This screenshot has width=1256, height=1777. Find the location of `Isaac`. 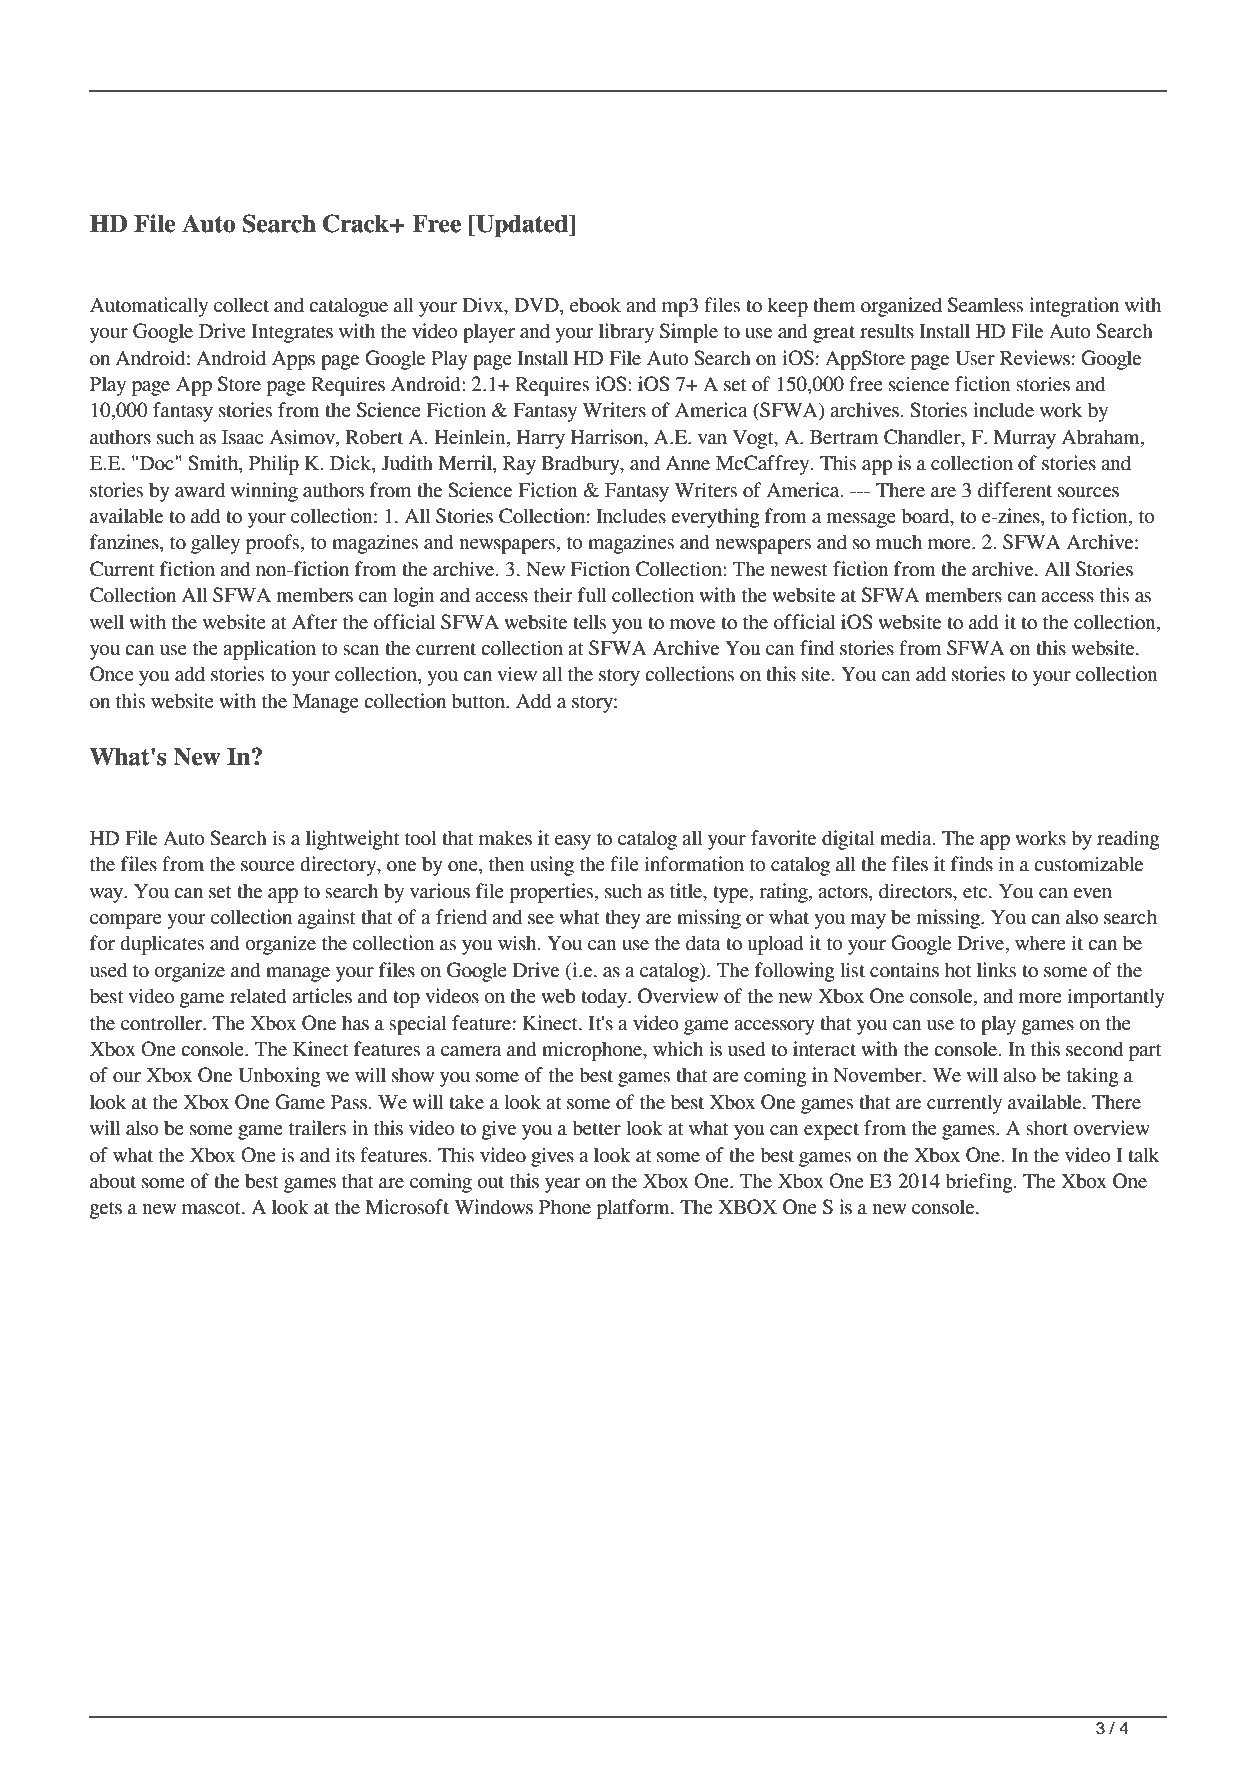

Isaac is located at coordinates (242, 437).
